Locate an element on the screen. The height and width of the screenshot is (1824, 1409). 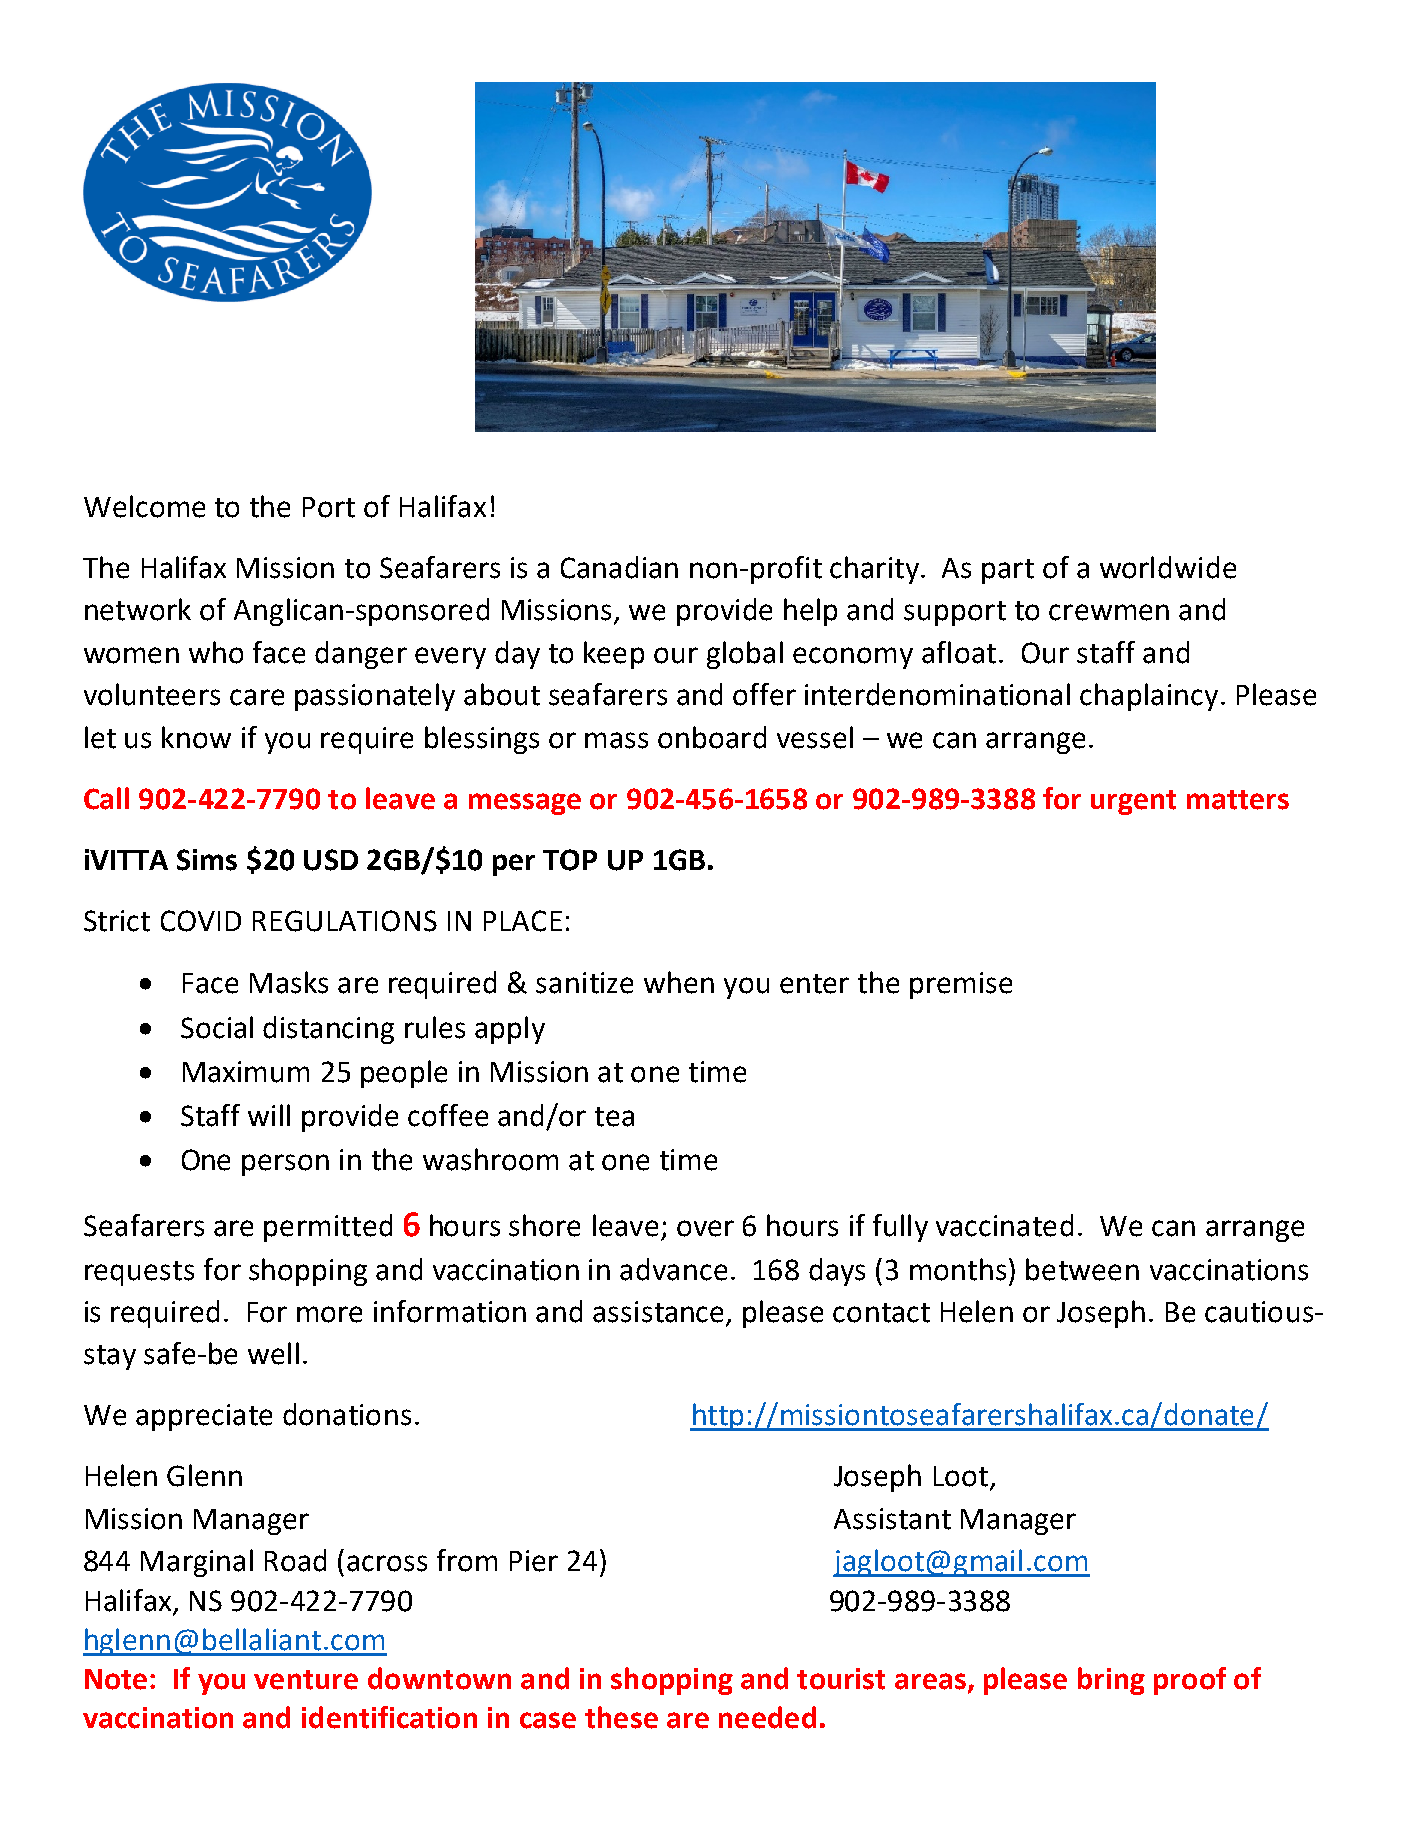
appreciate is located at coordinates (204, 1417).
